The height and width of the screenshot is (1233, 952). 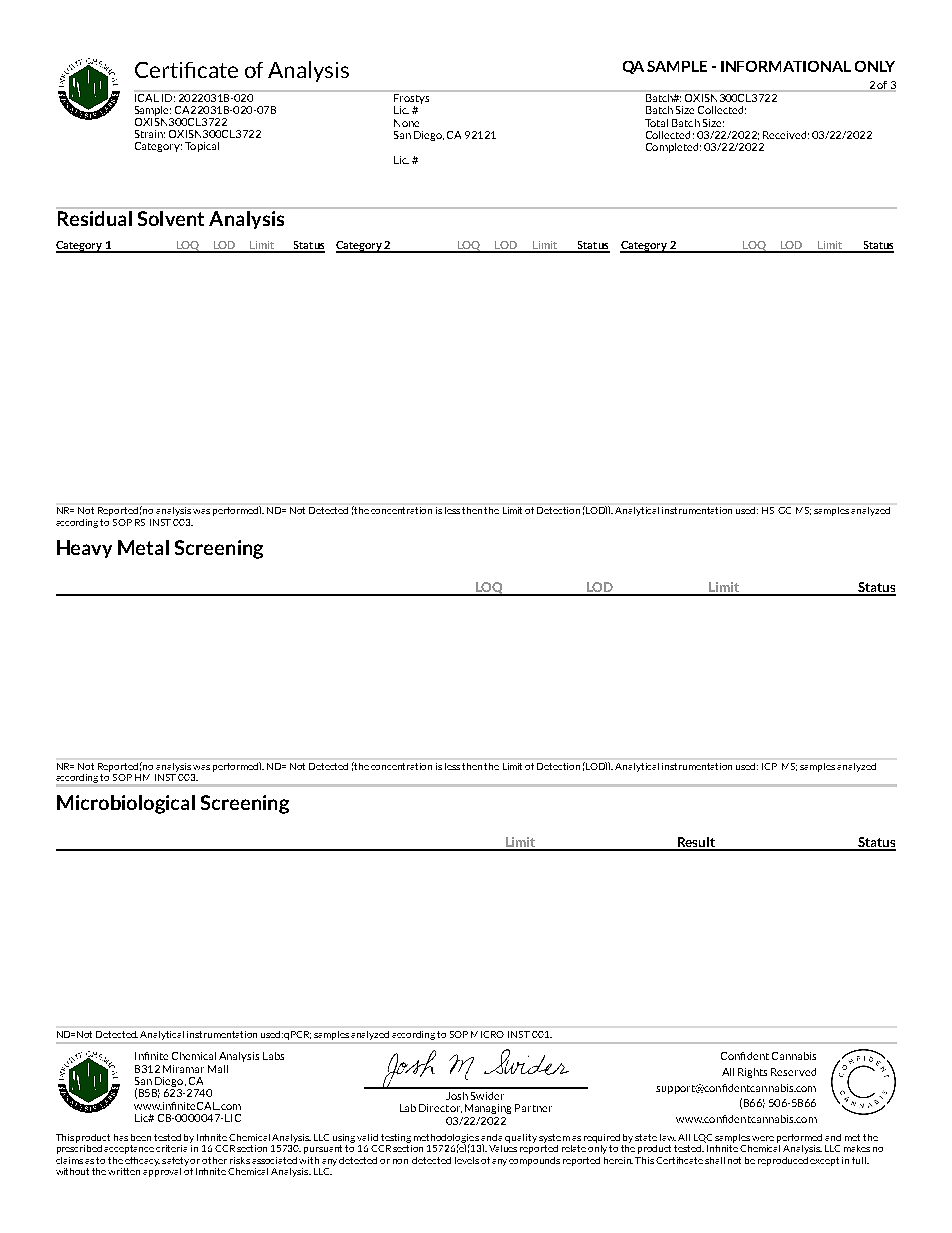 What do you see at coordinates (273, 1056) in the screenshot?
I see `Labs` at bounding box center [273, 1056].
